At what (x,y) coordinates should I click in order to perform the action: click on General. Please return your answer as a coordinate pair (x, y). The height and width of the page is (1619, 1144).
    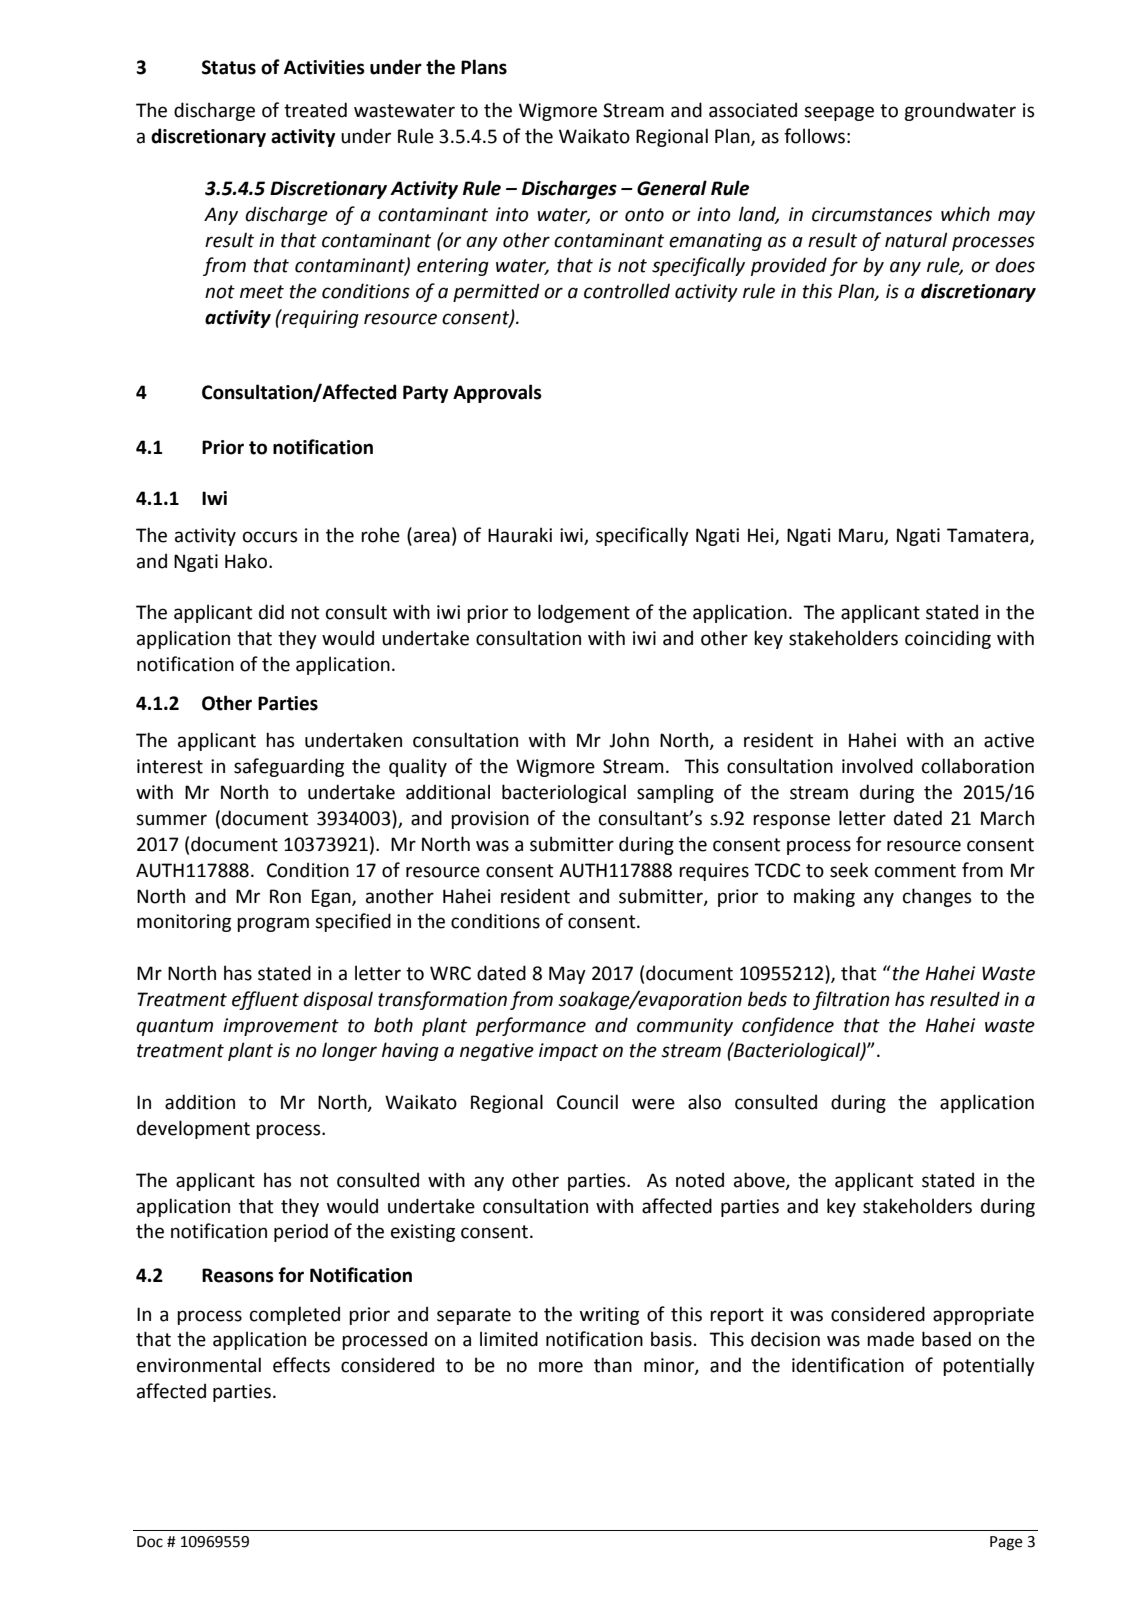
    Looking at the image, I should click on (672, 188).
